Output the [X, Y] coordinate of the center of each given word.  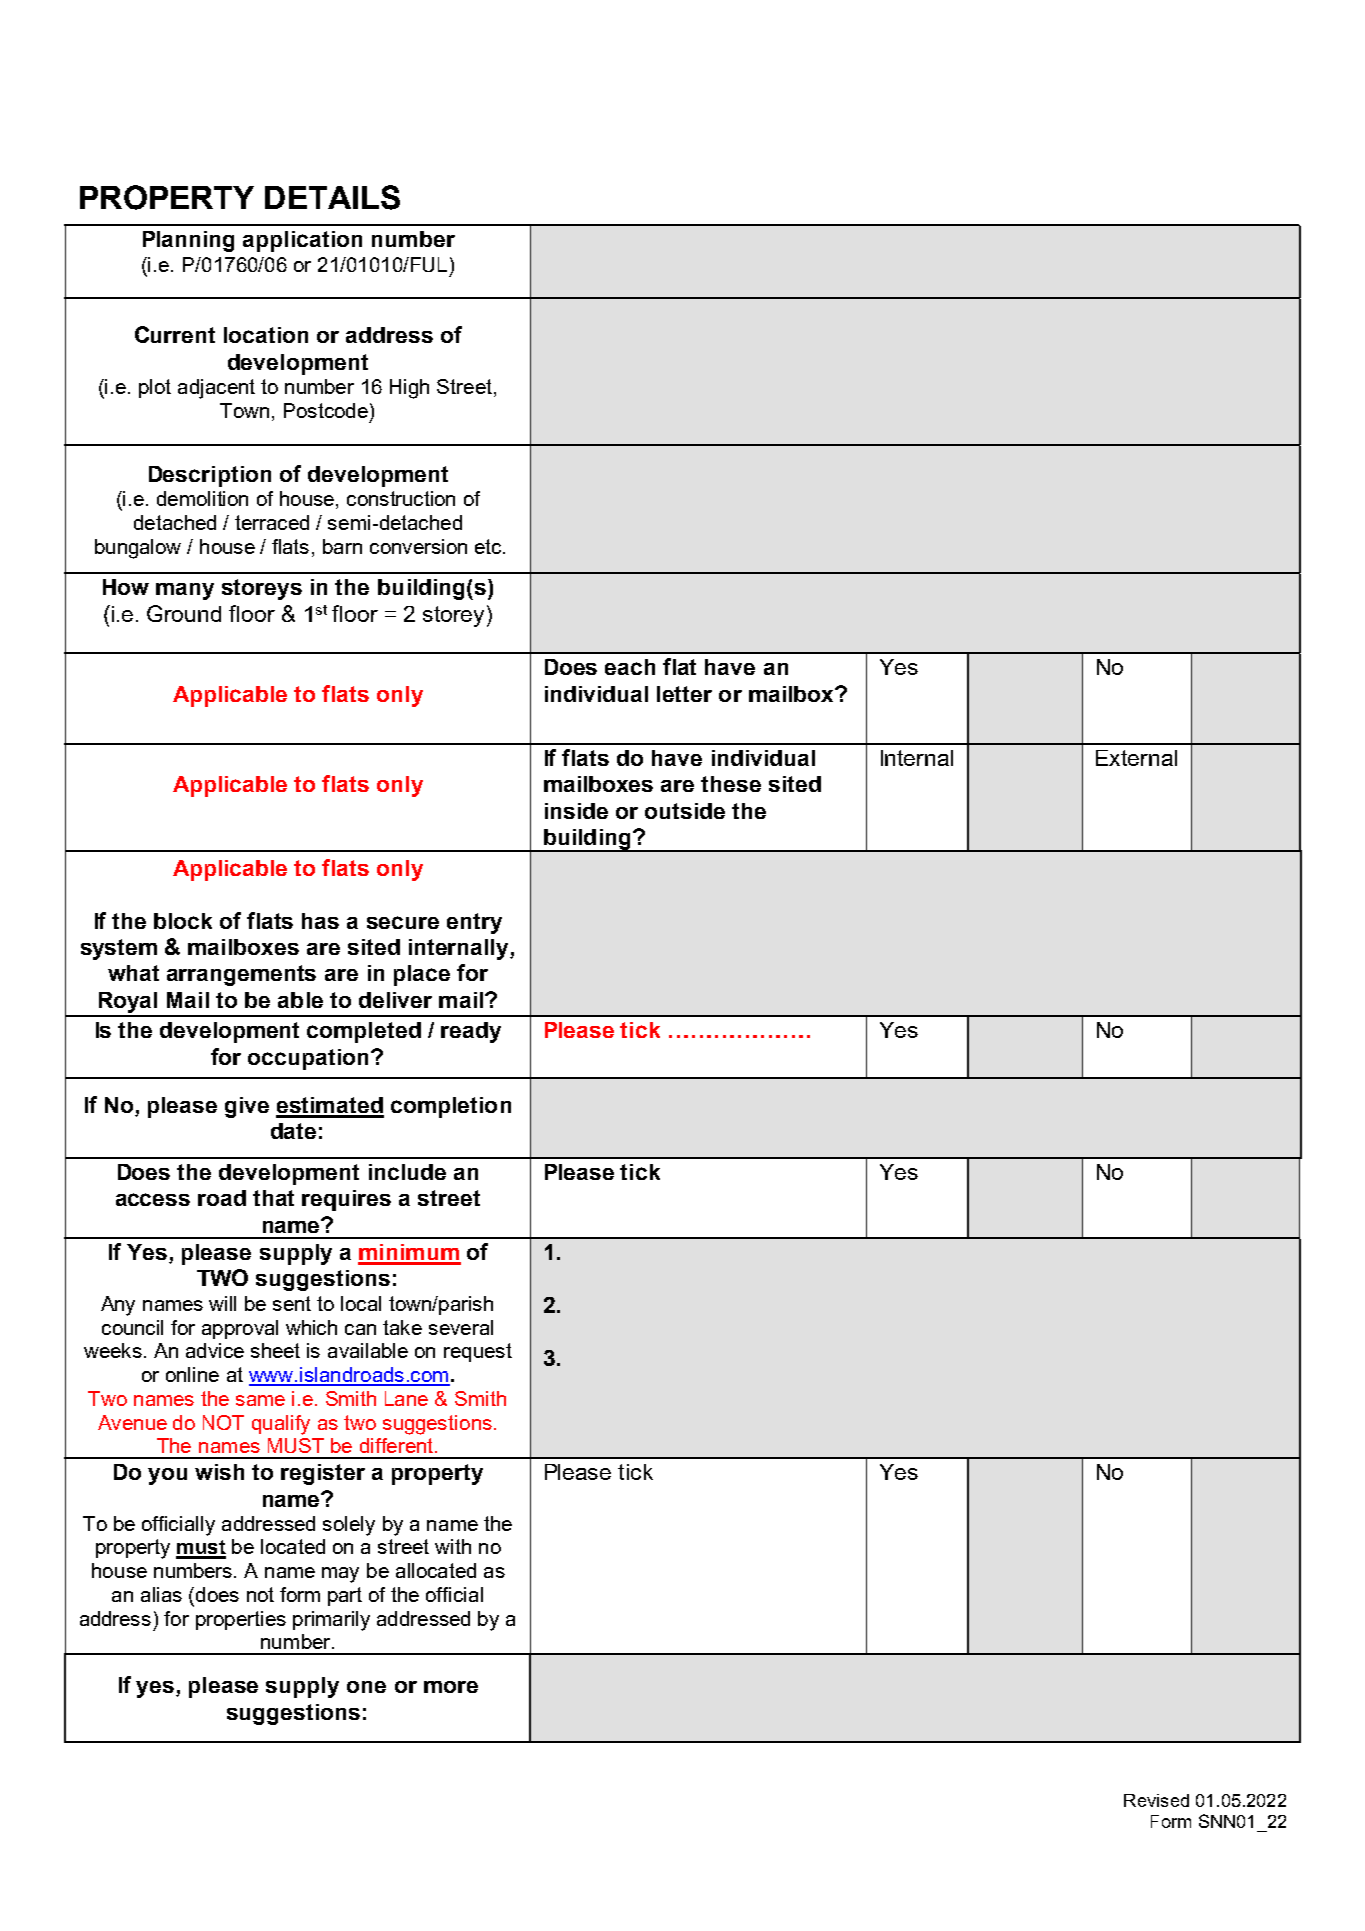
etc [490, 546]
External [1136, 758]
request [478, 1352]
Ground [184, 613]
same [260, 1400]
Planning [188, 241]
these [731, 784]
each [630, 667]
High [409, 389]
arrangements [241, 975]
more [451, 1687]
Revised [1156, 1800]
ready [471, 1032]
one [366, 1687]
